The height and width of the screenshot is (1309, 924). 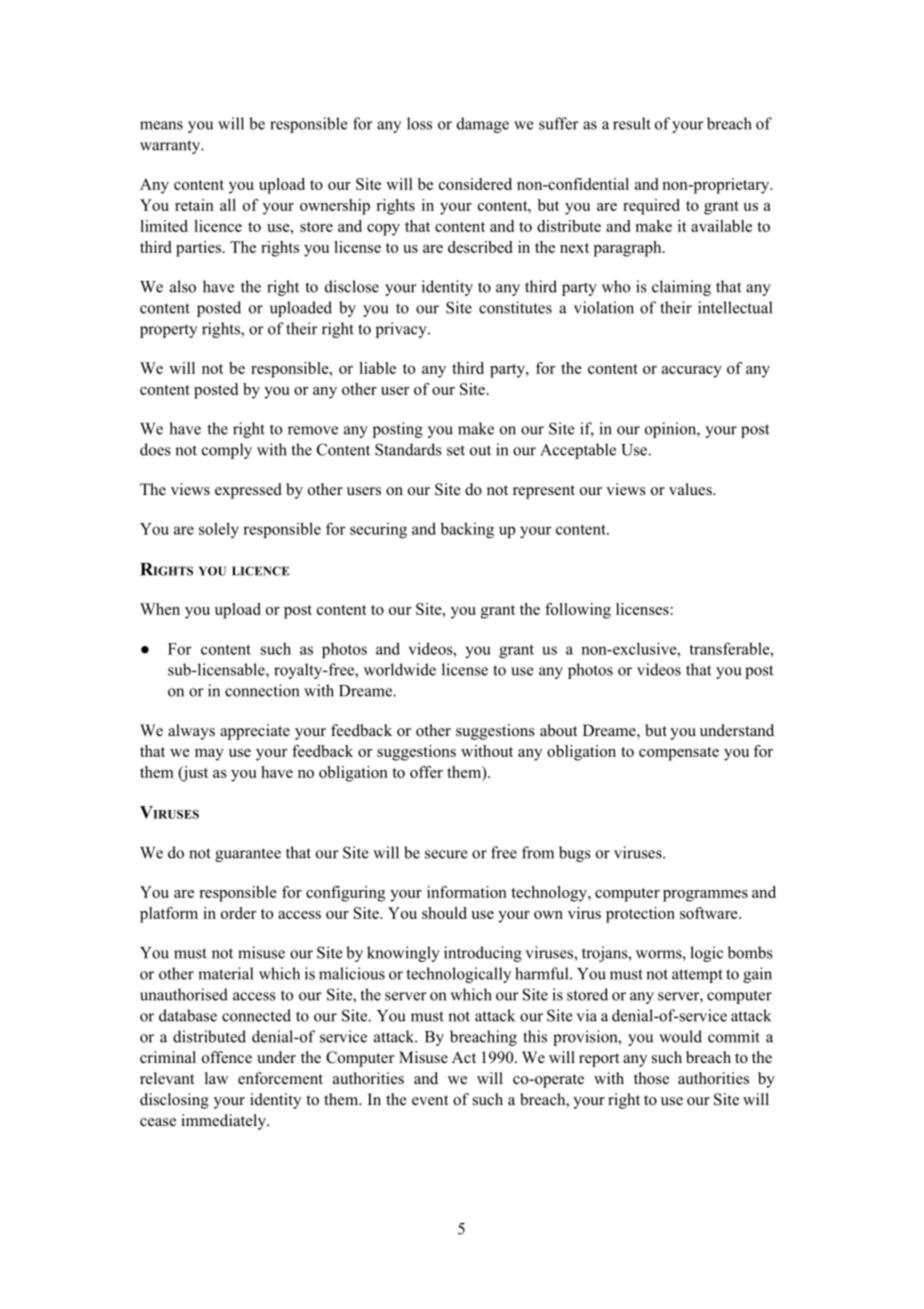 I want to click on law, so click(x=216, y=1078).
